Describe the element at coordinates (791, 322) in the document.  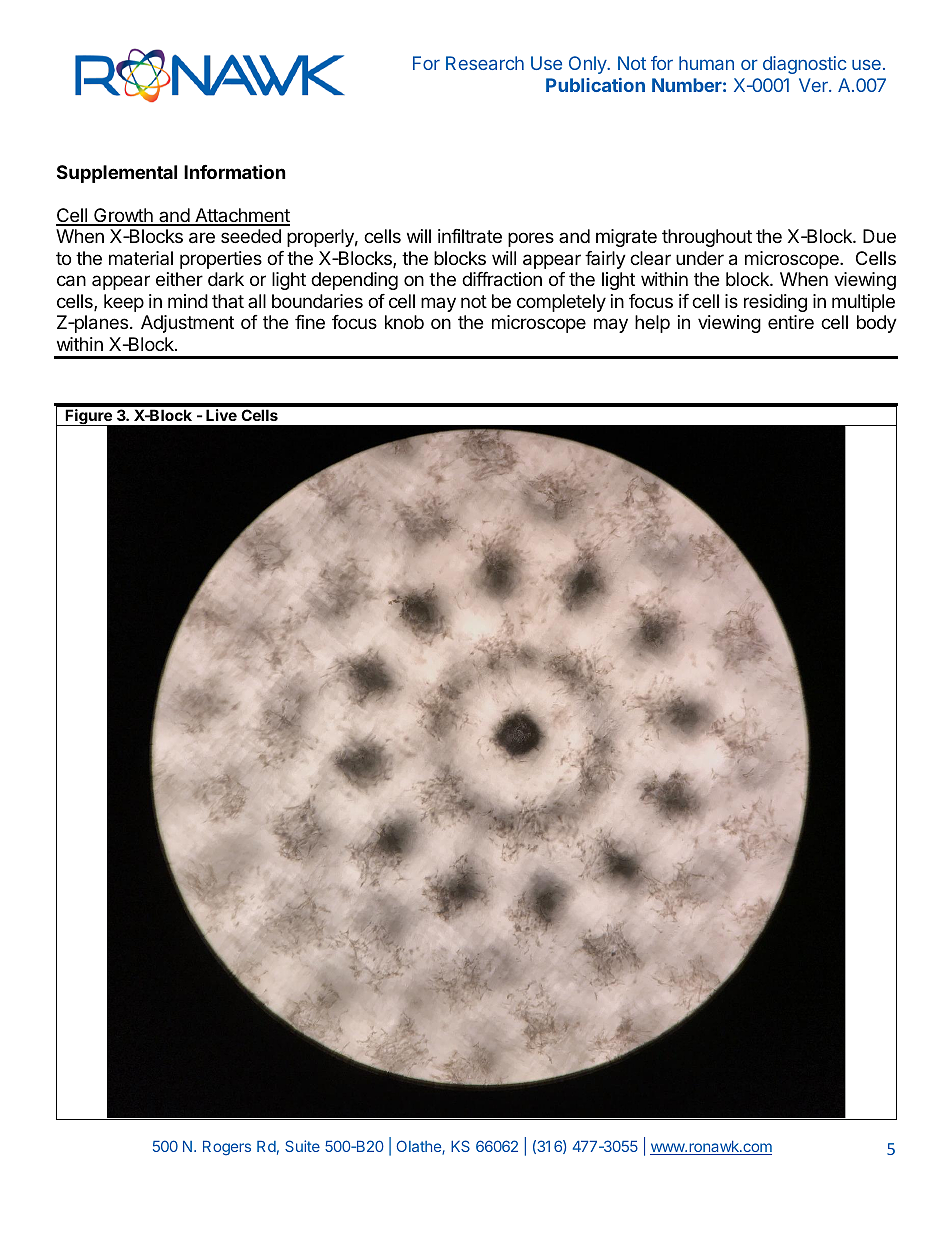
I see `entire` at that location.
